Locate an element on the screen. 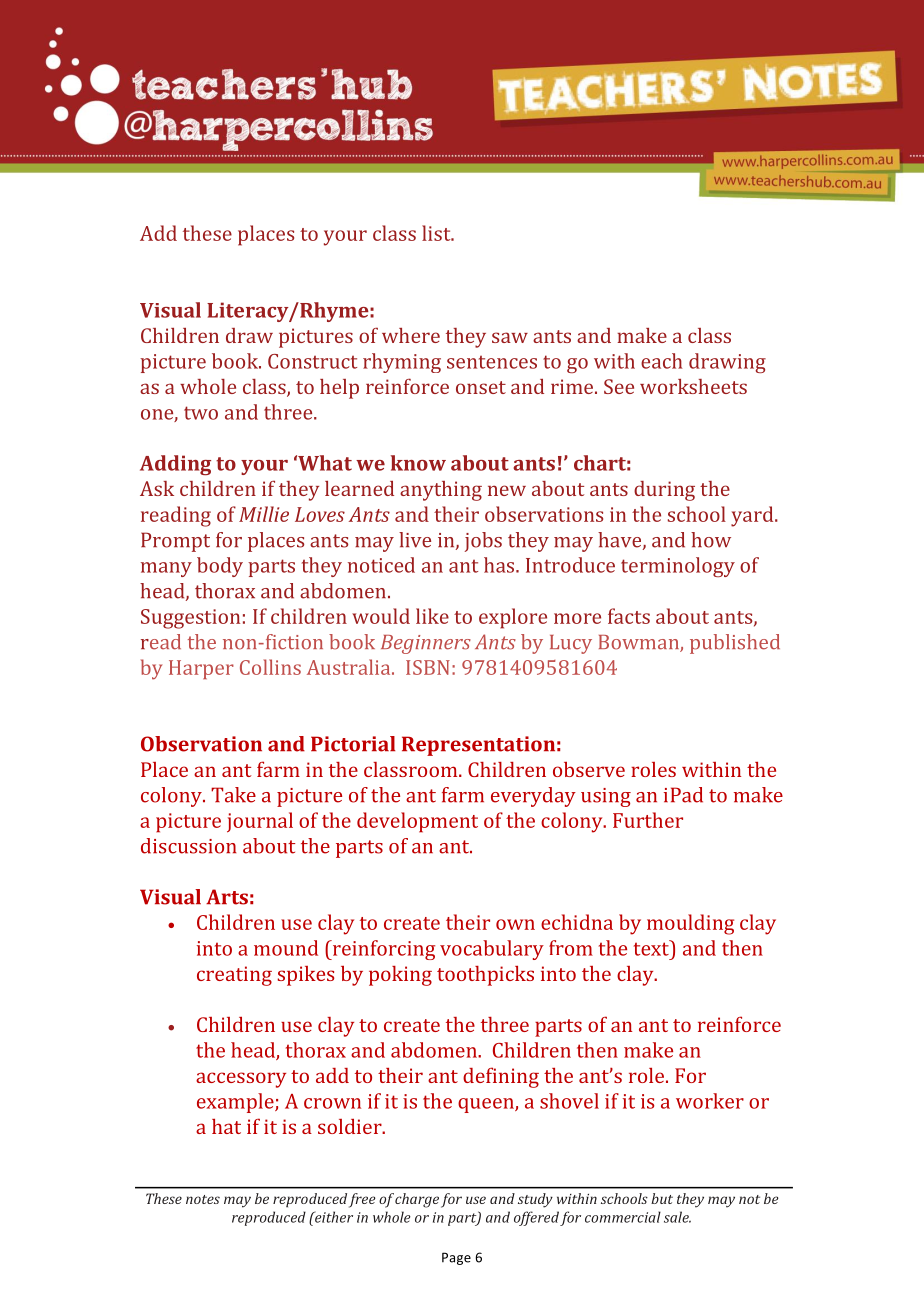 The height and width of the screenshot is (1309, 924). Harper is located at coordinates (201, 669).
